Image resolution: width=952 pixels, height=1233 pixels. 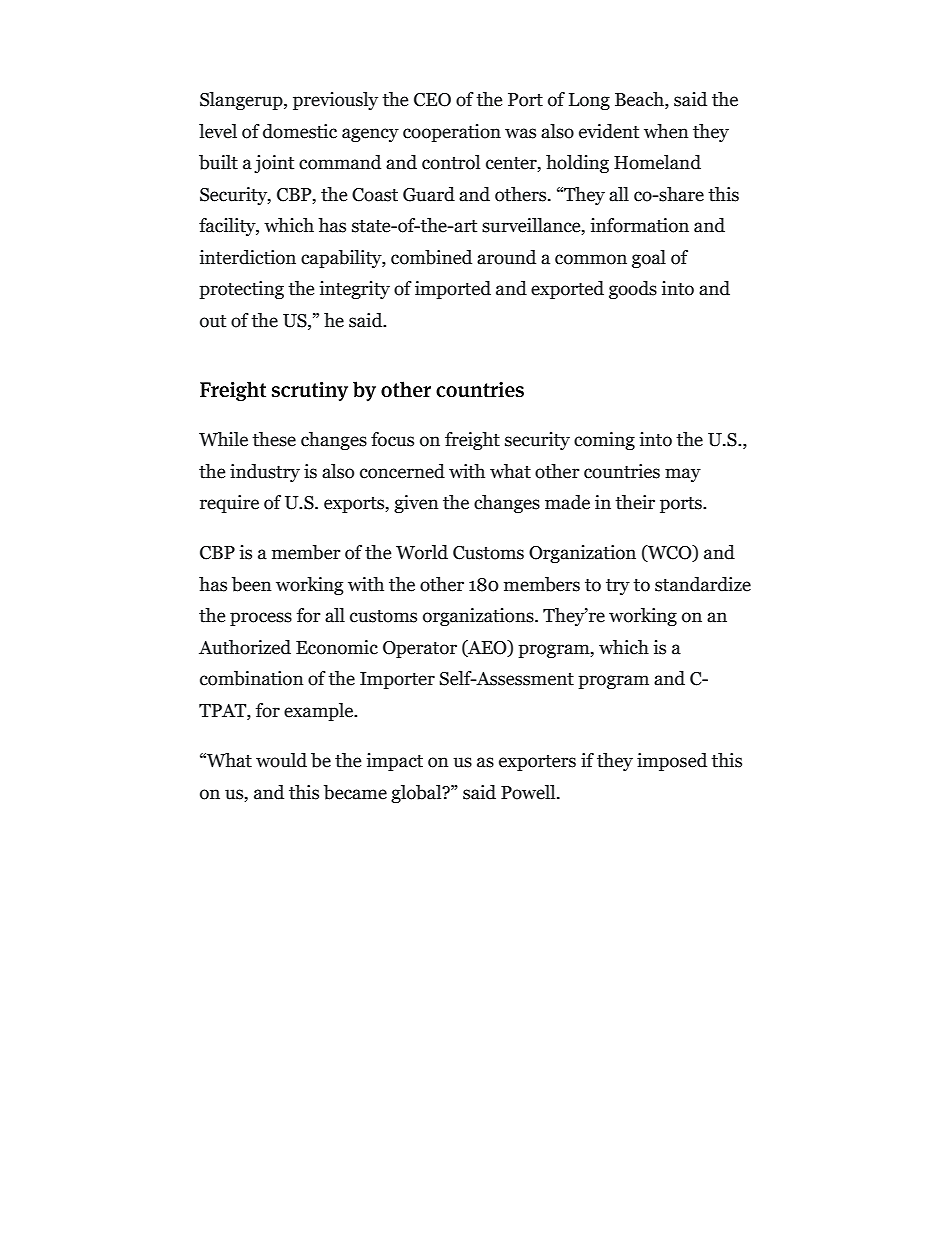 What do you see at coordinates (261, 619) in the document?
I see `process` at bounding box center [261, 619].
